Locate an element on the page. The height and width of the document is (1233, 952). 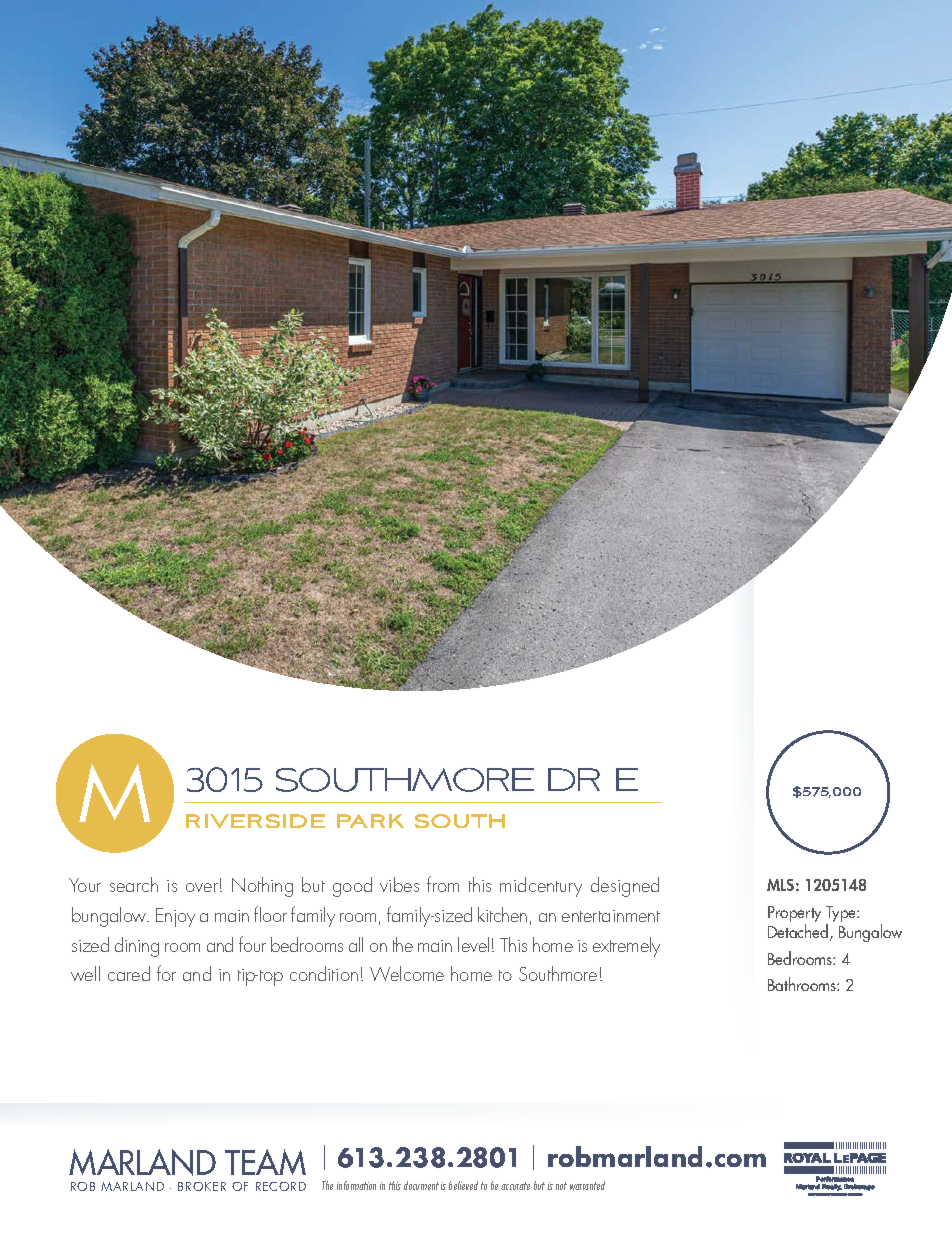
warranted is located at coordinates (587, 1185).
